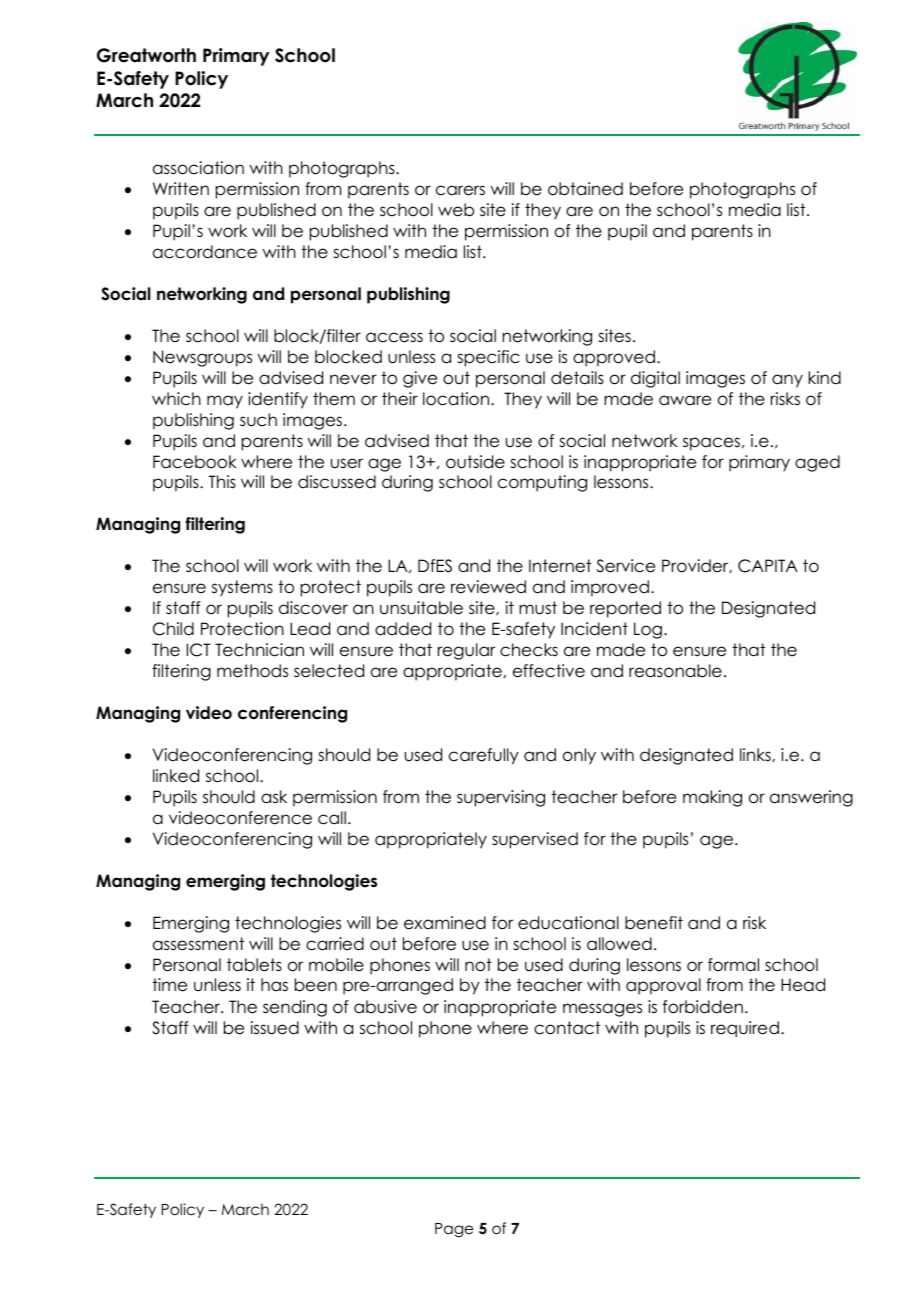  Describe the element at coordinates (460, 190) in the image. I see `carers` at that location.
